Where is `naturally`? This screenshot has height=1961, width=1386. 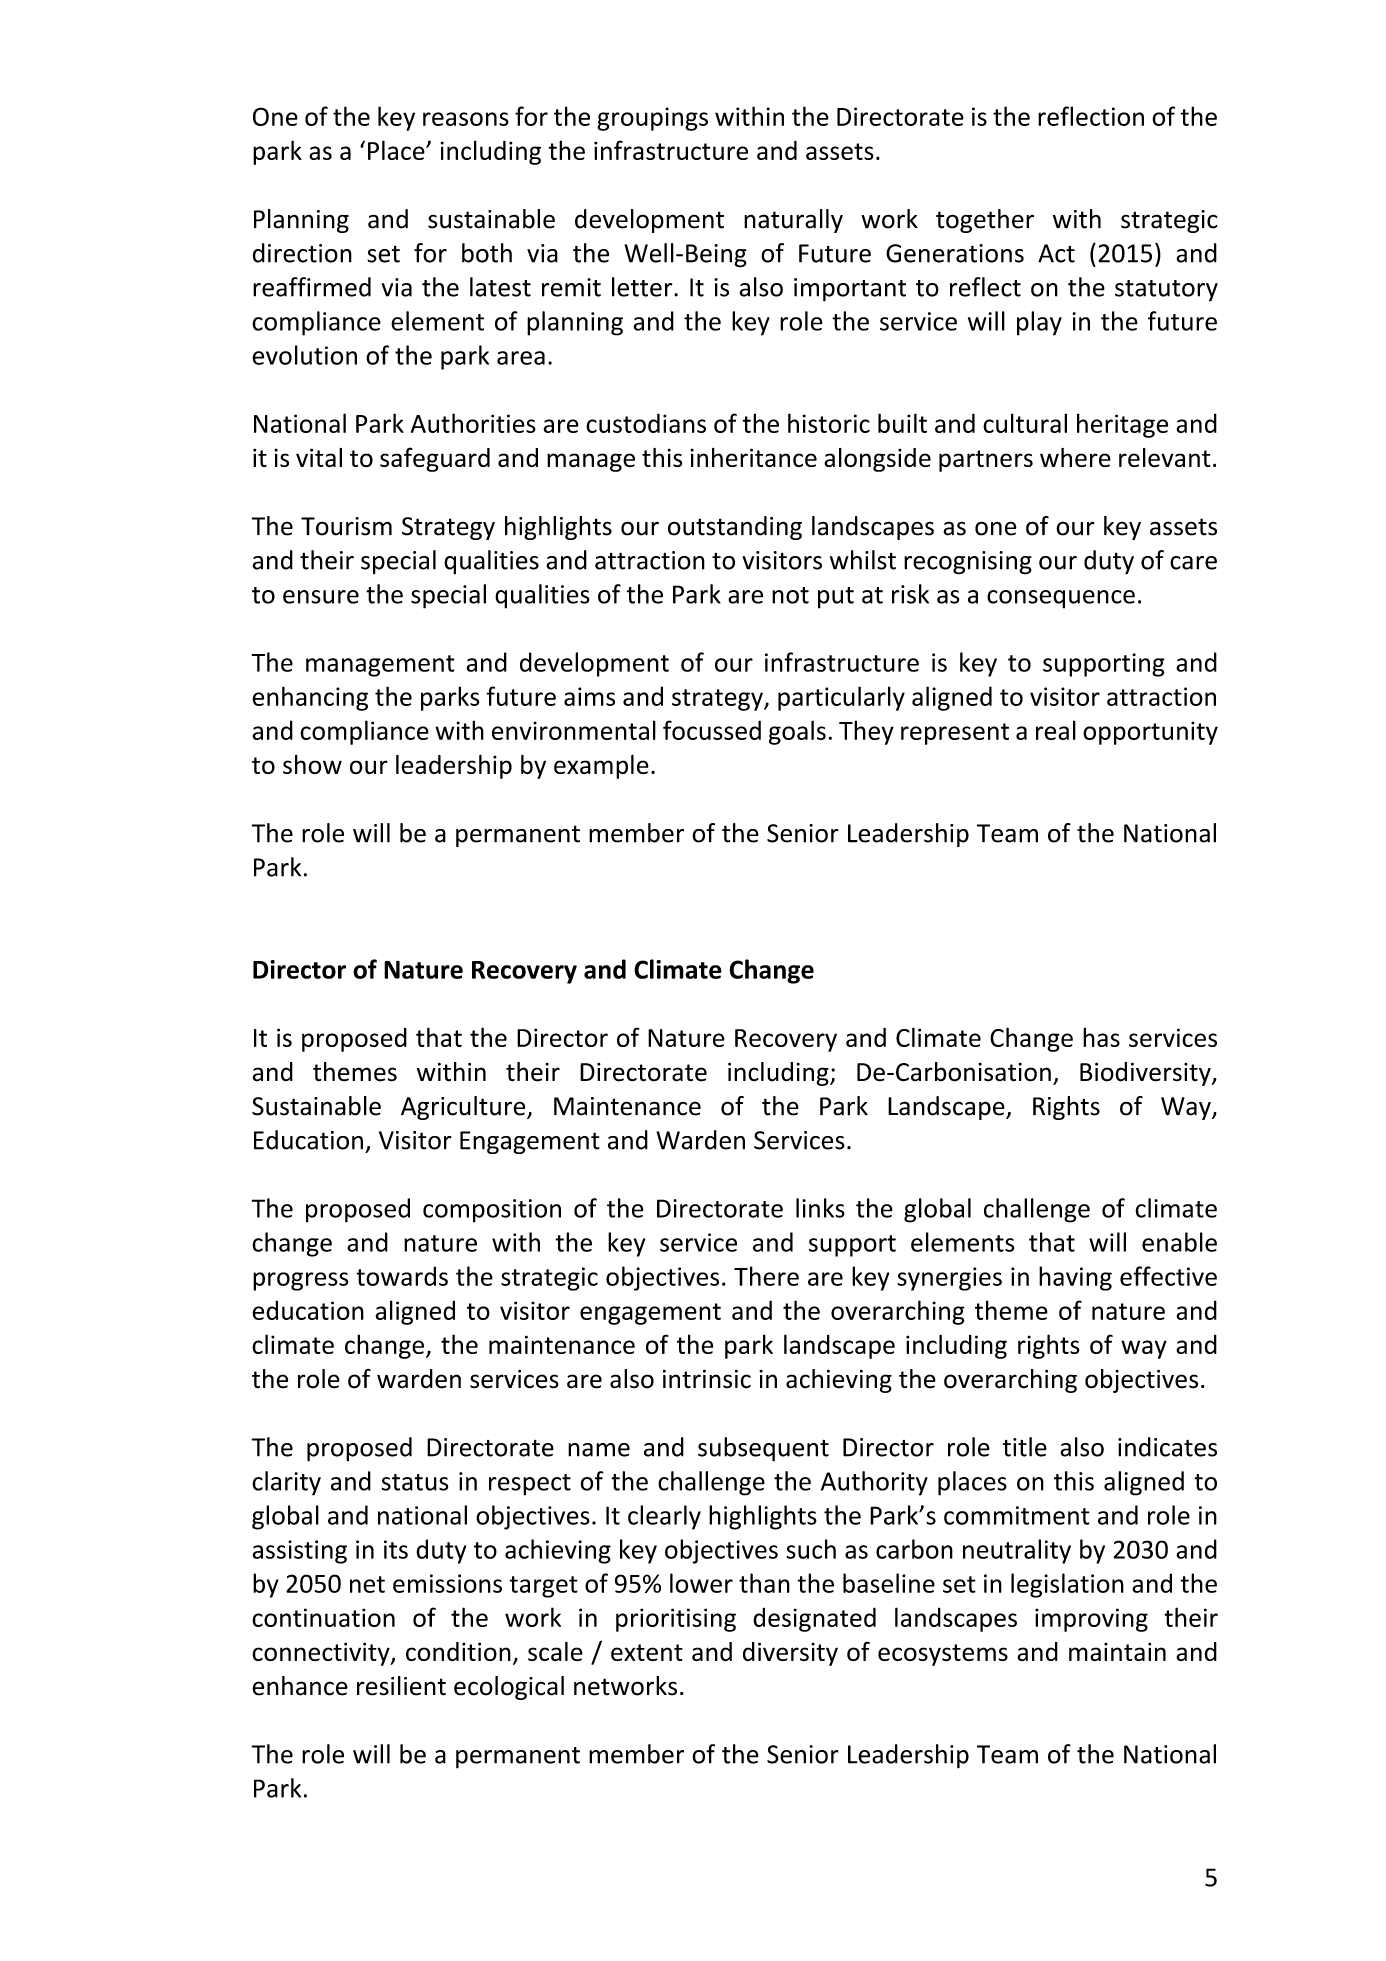
naturally is located at coordinates (793, 221).
